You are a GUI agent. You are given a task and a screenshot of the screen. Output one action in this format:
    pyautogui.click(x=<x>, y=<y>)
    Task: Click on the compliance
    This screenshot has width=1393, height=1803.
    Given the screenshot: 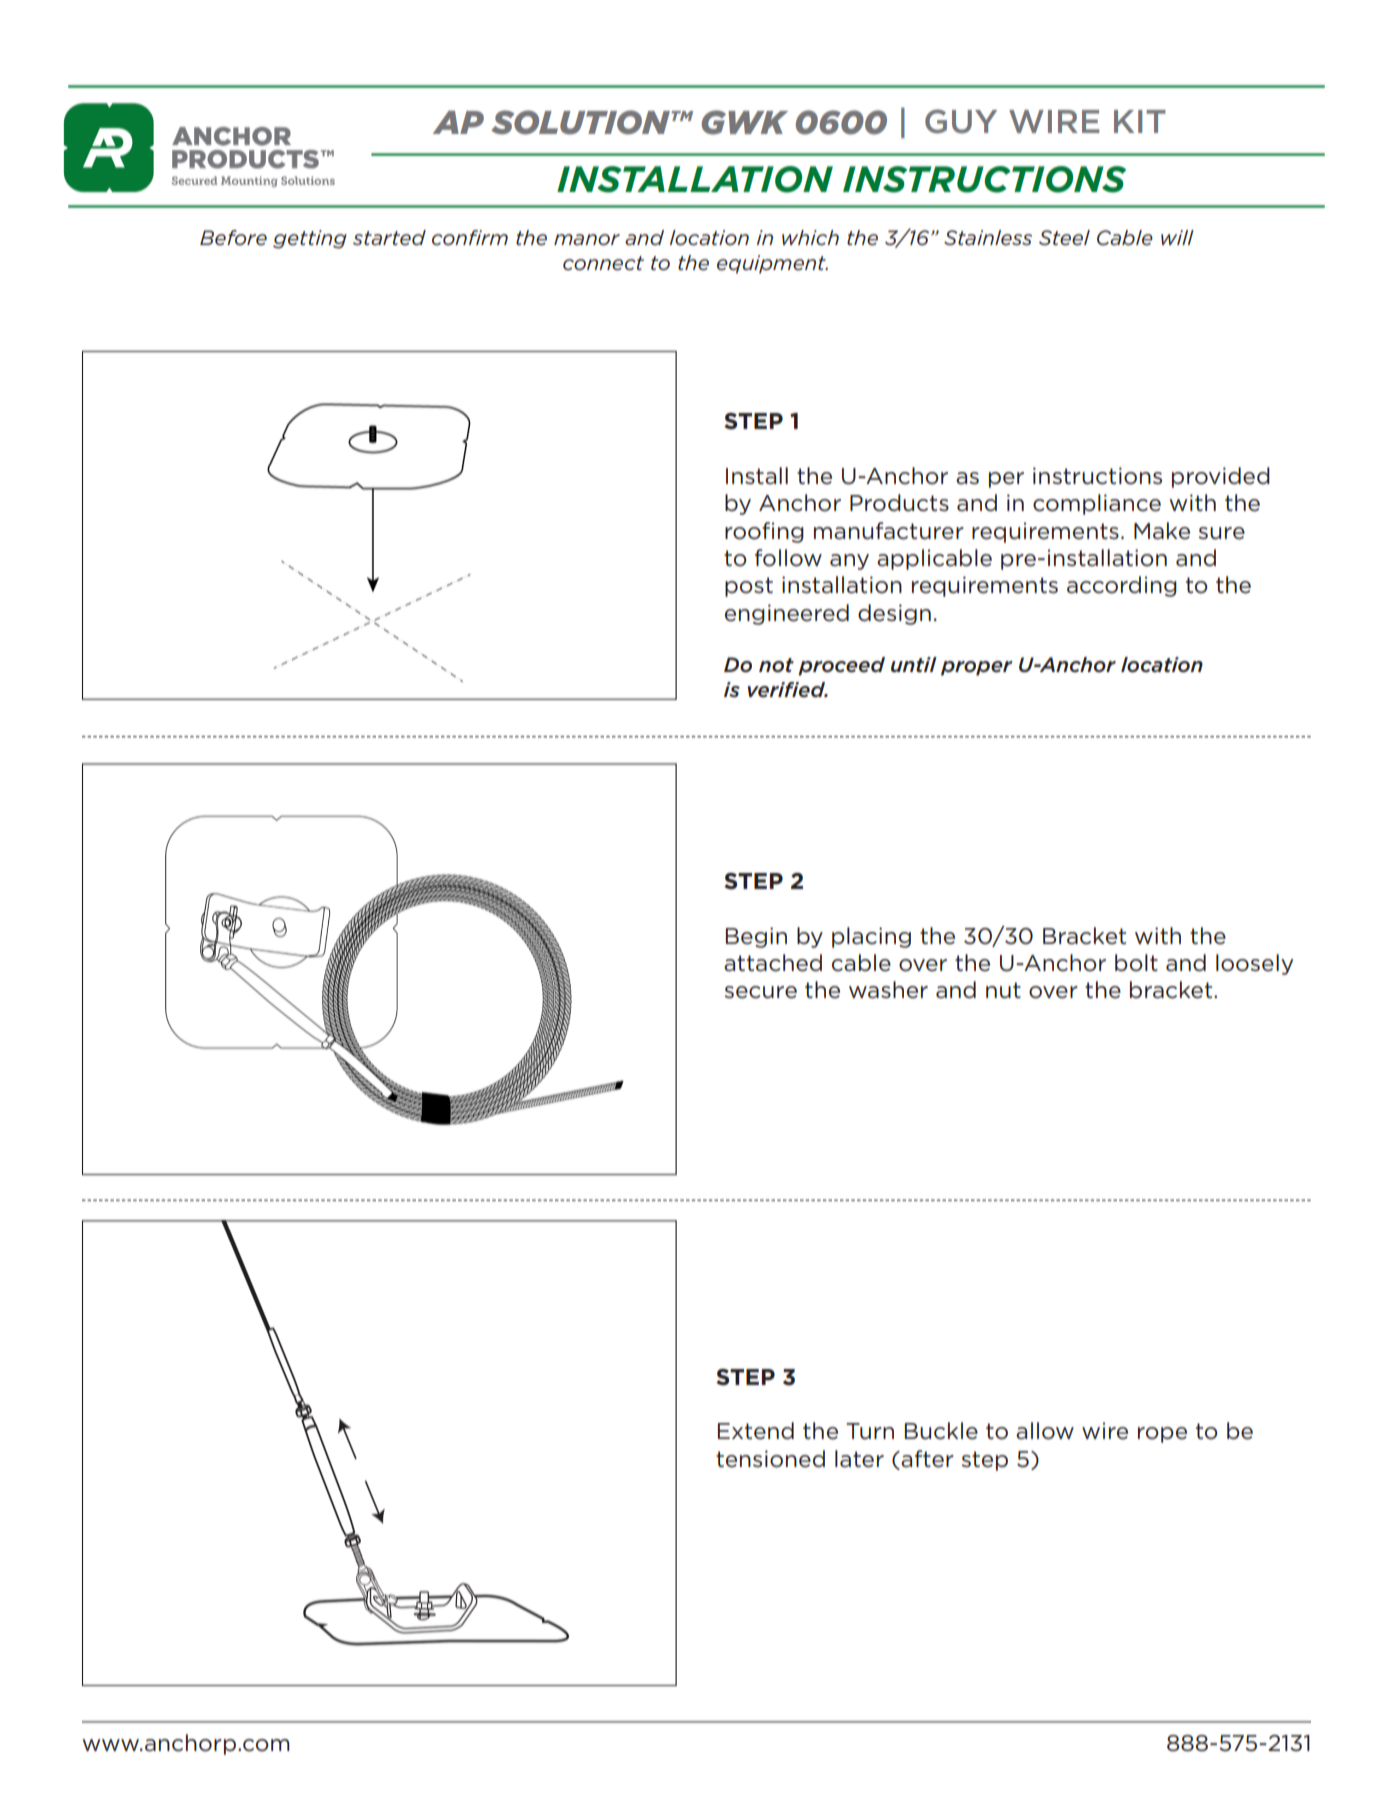 What is the action you would take?
    pyautogui.click(x=1097, y=504)
